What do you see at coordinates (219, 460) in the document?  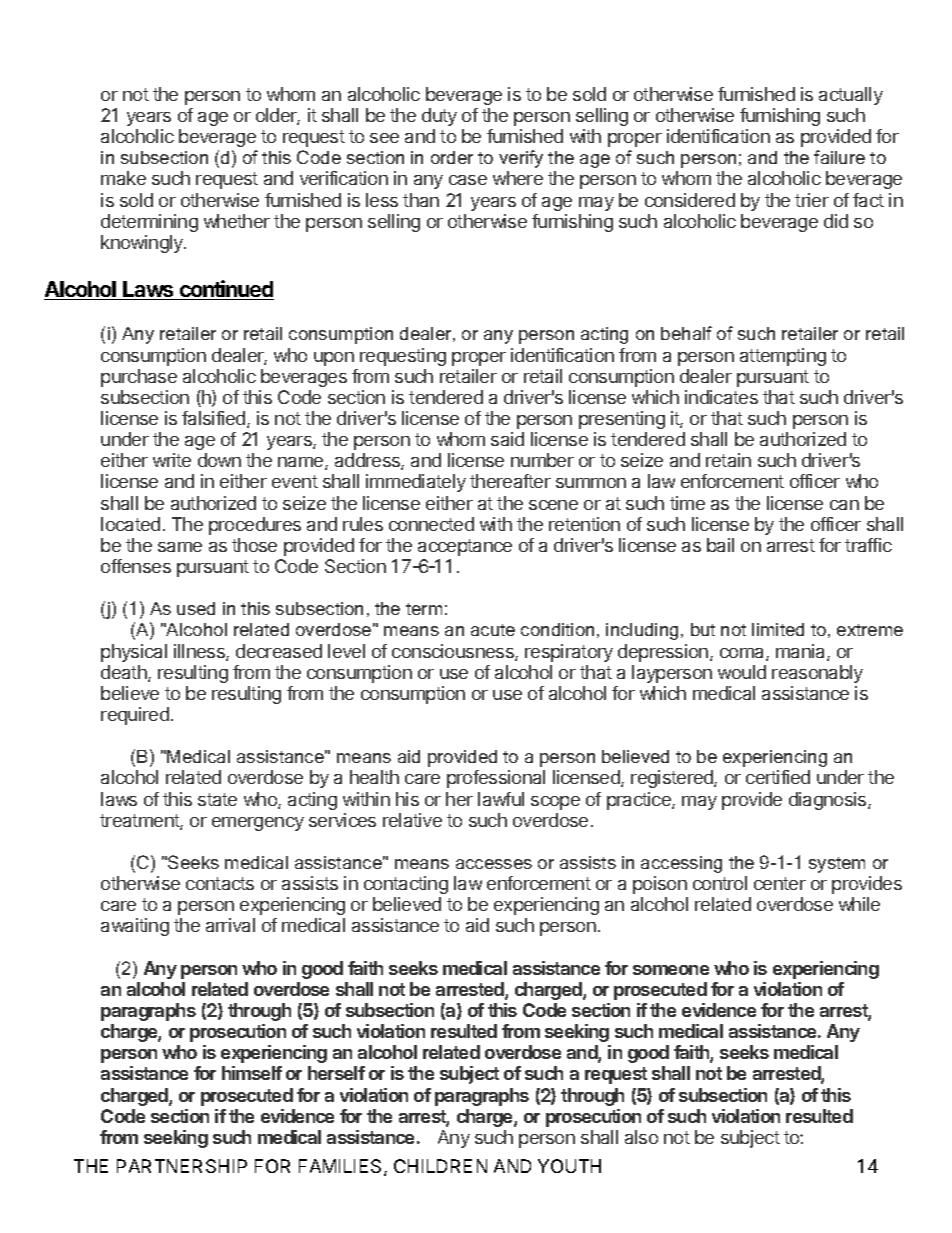 I see `down` at bounding box center [219, 460].
